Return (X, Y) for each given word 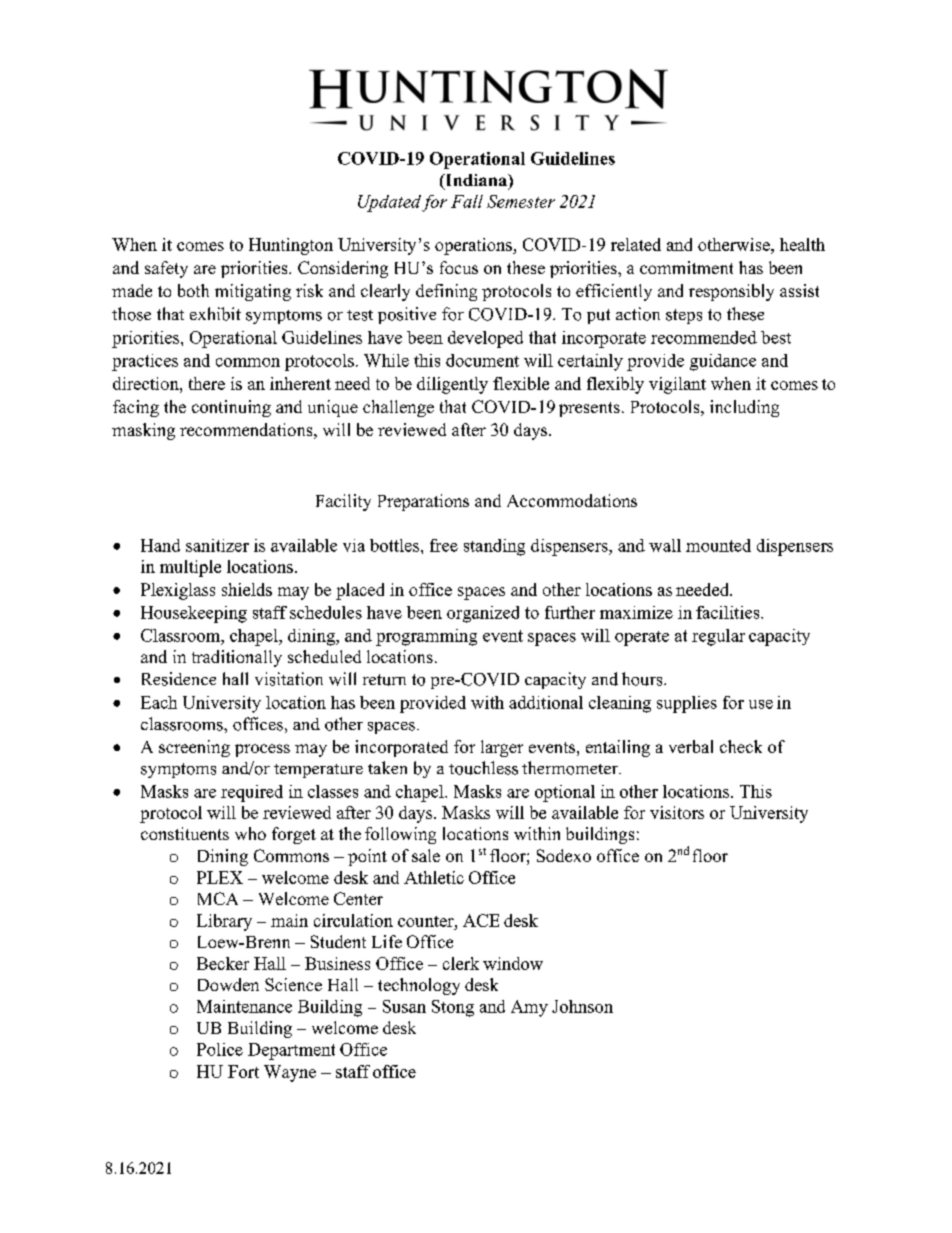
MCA (218, 898)
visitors (677, 812)
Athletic (434, 877)
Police (220, 1049)
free (444, 545)
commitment (686, 267)
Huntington (291, 246)
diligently (452, 385)
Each (159, 702)
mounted (718, 545)
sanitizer (217, 545)
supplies (687, 704)
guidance (723, 362)
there (207, 383)
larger (502, 748)
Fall (467, 201)
